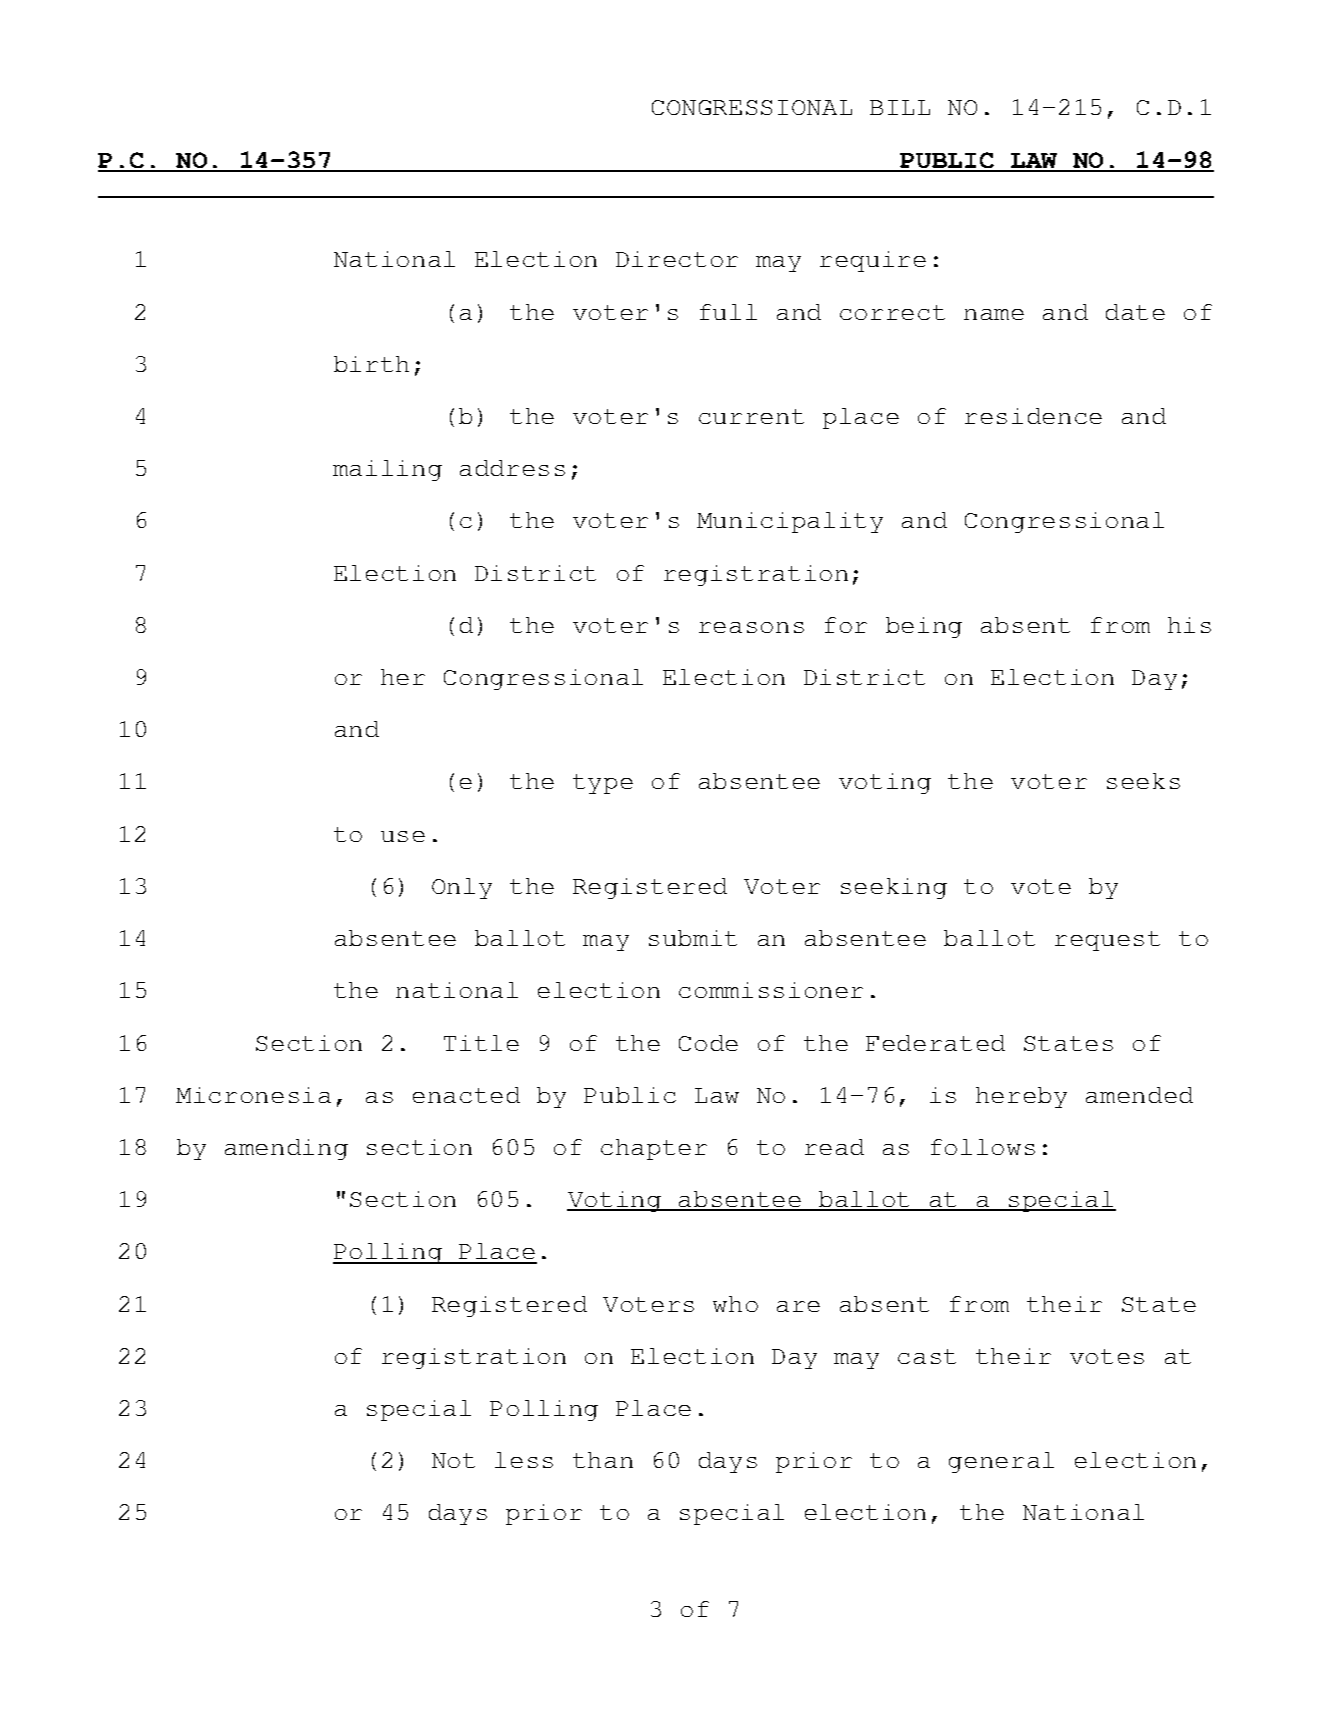 Image resolution: width=1331 pixels, height=1723 pixels. Describe the element at coordinates (453, 1460) in the screenshot. I see `Not` at that location.
